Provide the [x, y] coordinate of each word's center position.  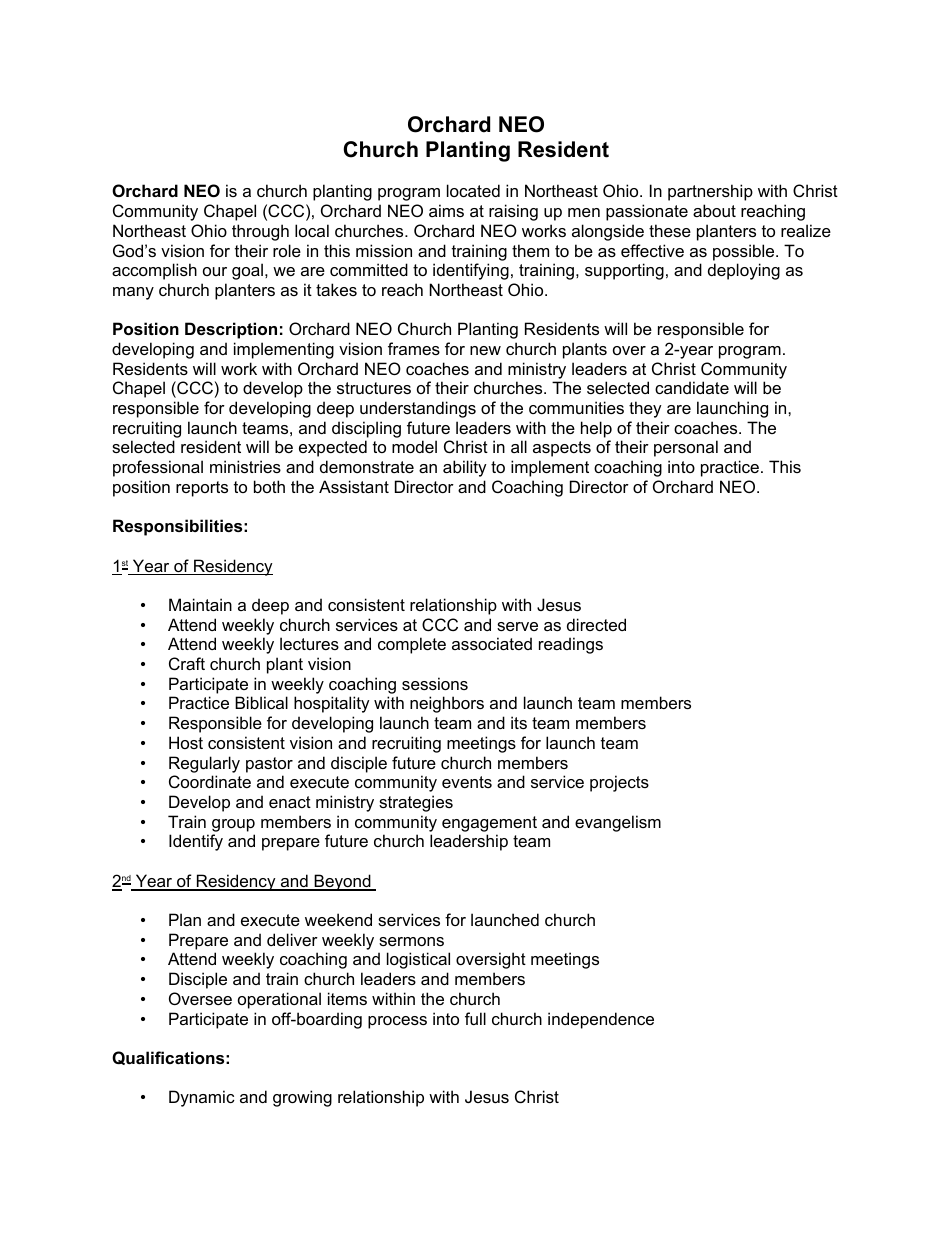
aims [446, 210]
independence [601, 1020]
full [475, 1018]
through [260, 232]
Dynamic [202, 1098]
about [714, 210]
